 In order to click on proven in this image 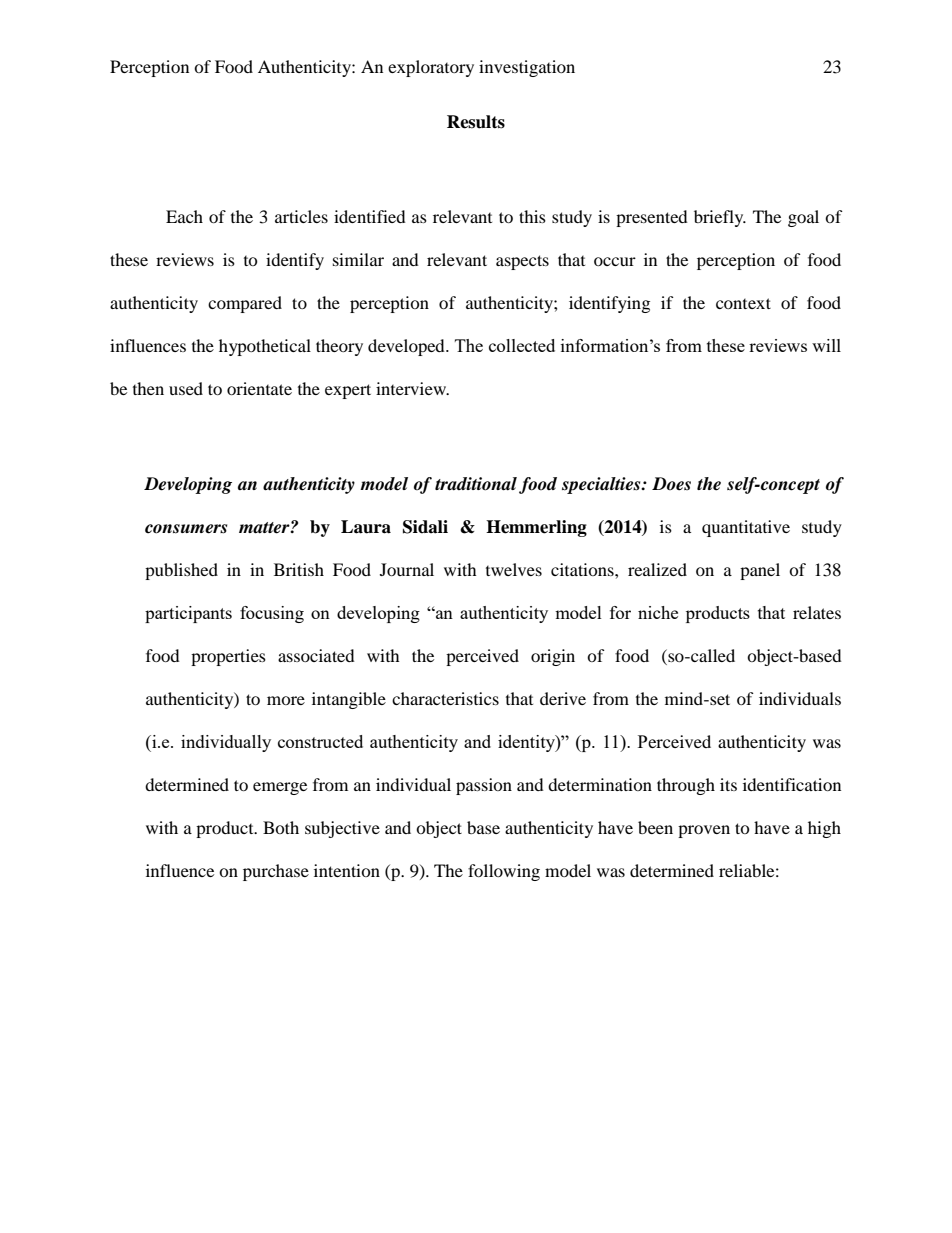, I will do `click(704, 831)`.
